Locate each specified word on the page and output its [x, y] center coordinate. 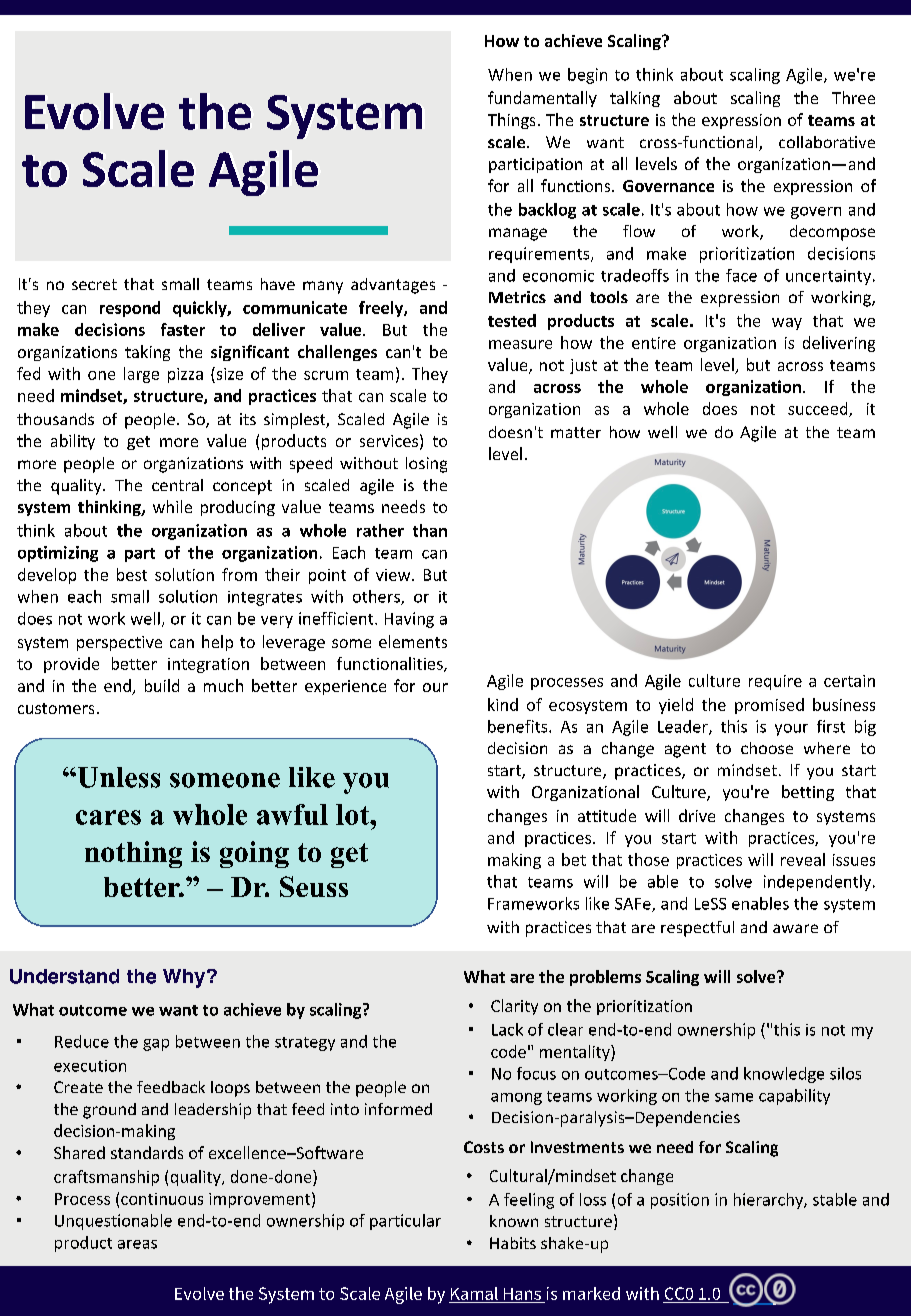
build [162, 685]
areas [137, 1244]
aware [795, 928]
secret [94, 284]
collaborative [827, 142]
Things [511, 121]
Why [185, 978]
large [141, 375]
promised [769, 706]
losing [426, 465]
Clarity [514, 1007]
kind [503, 704]
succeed [819, 409]
